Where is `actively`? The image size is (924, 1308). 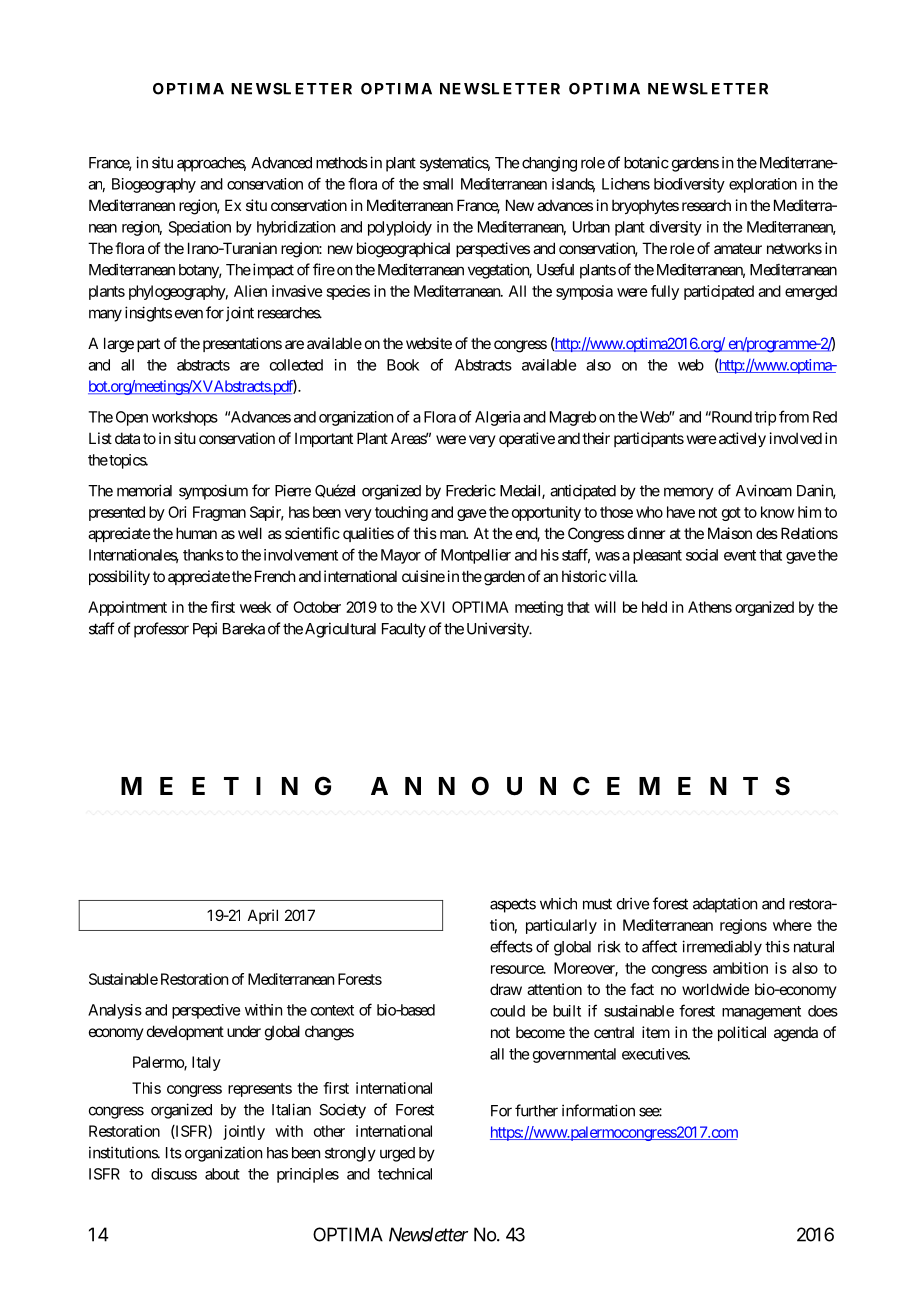 actively is located at coordinates (741, 439).
